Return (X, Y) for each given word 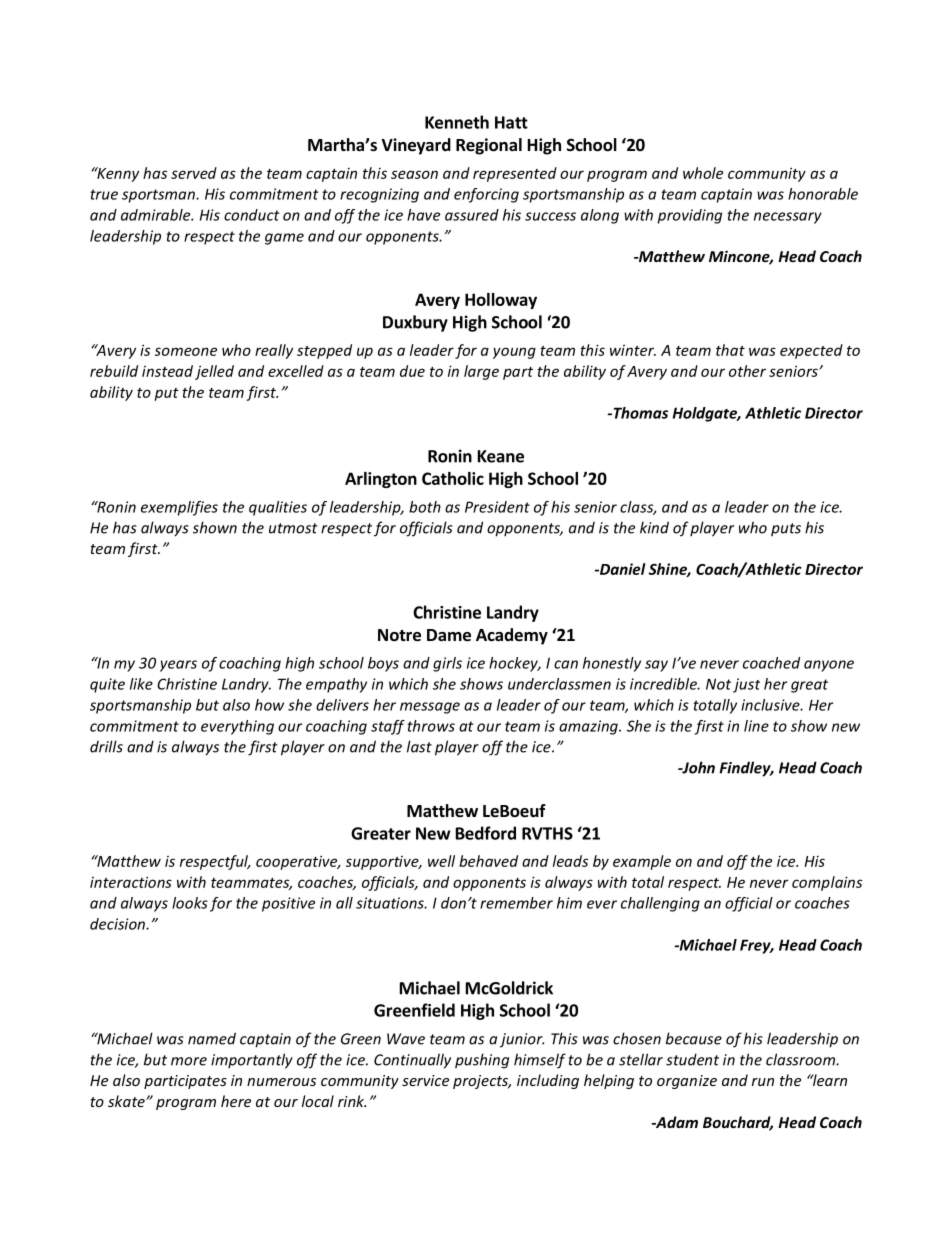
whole (703, 173)
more (189, 1061)
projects (482, 1082)
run (763, 1082)
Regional (489, 146)
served (194, 173)
